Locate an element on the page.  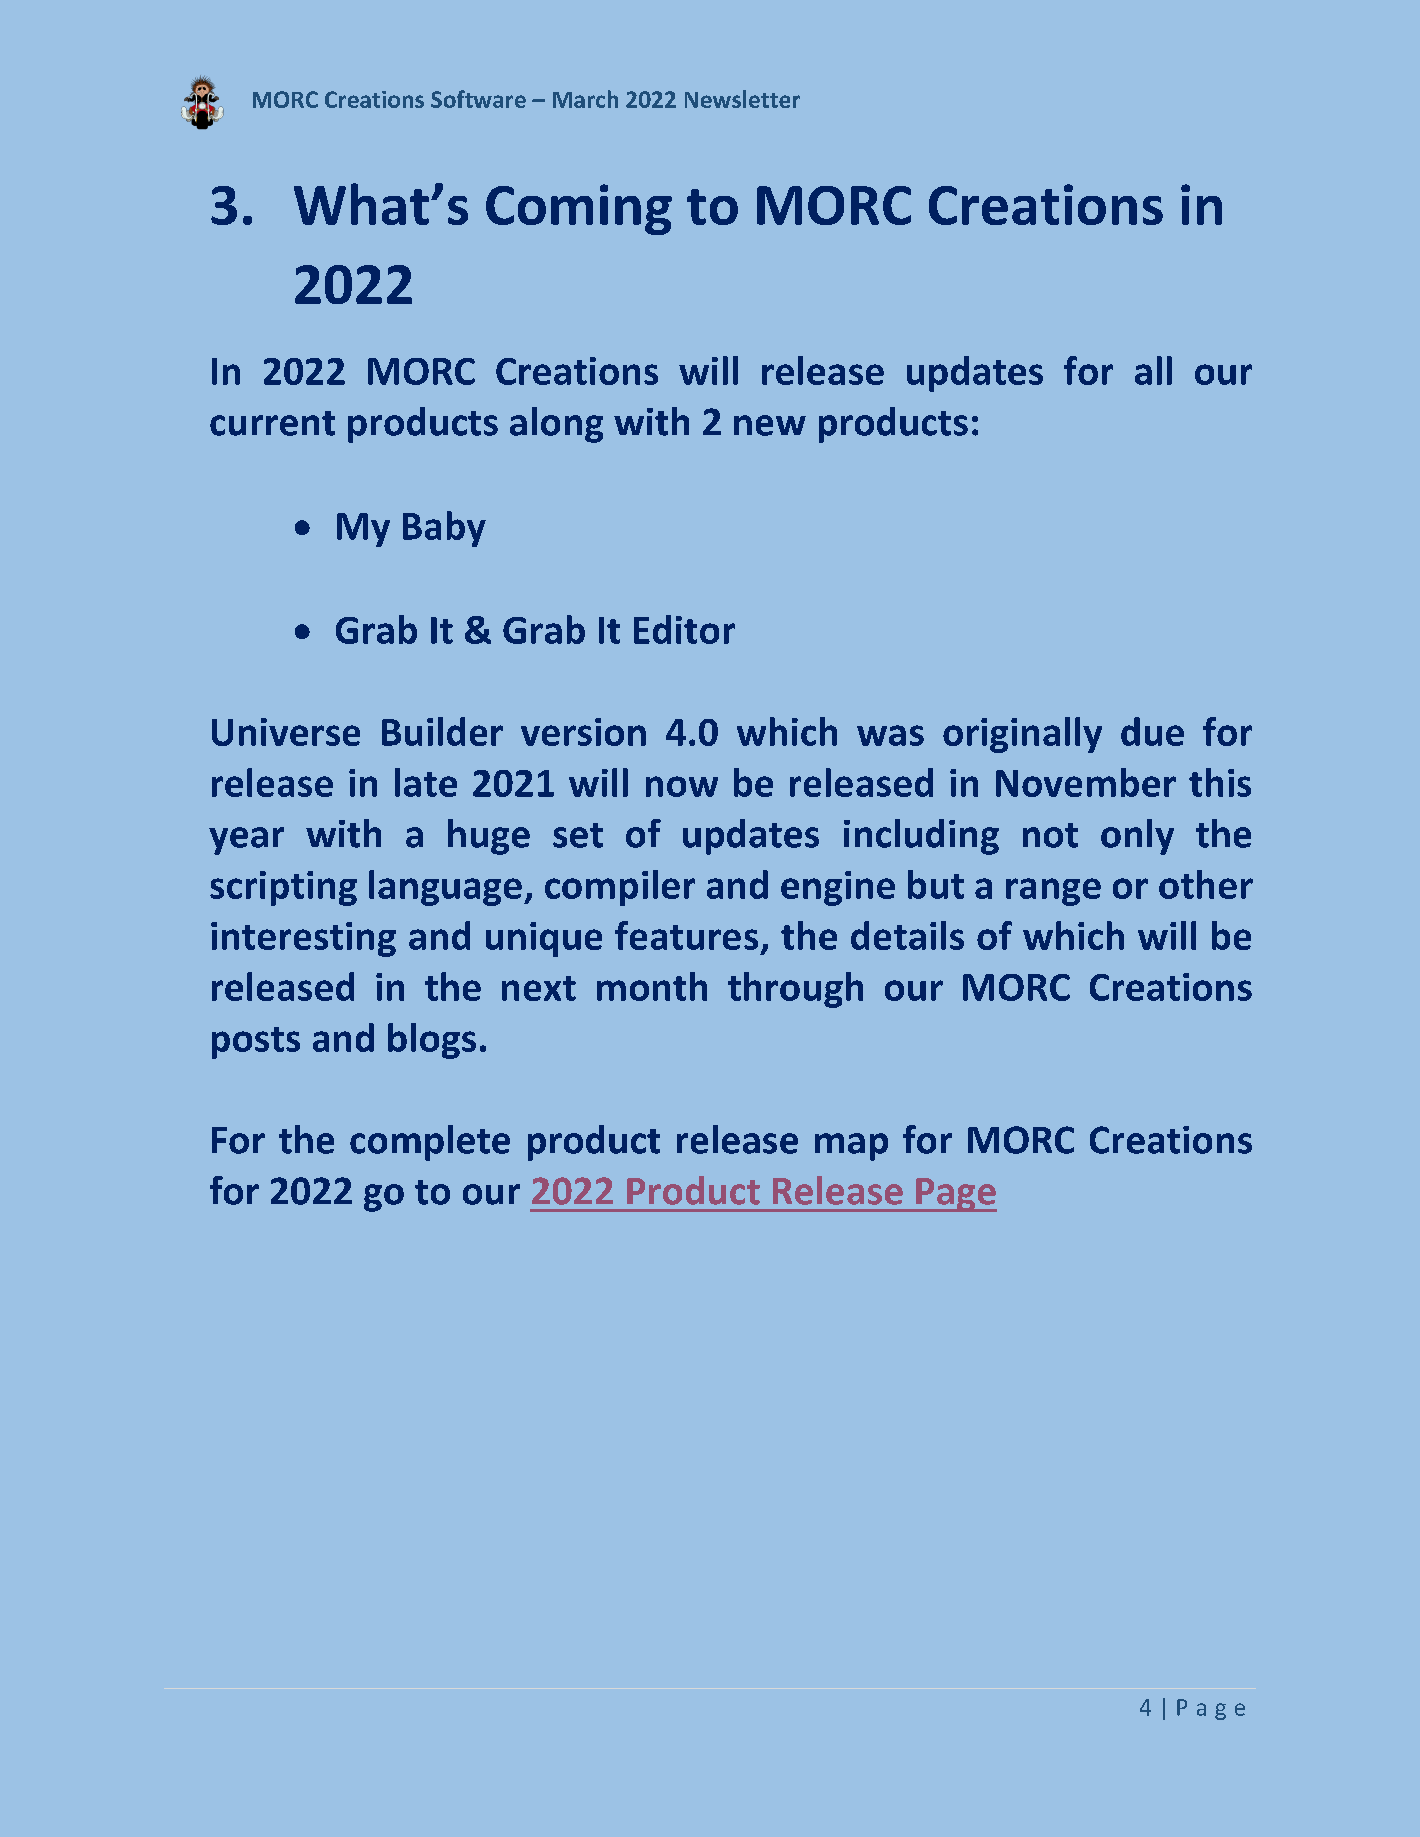
complete is located at coordinates (430, 1143).
